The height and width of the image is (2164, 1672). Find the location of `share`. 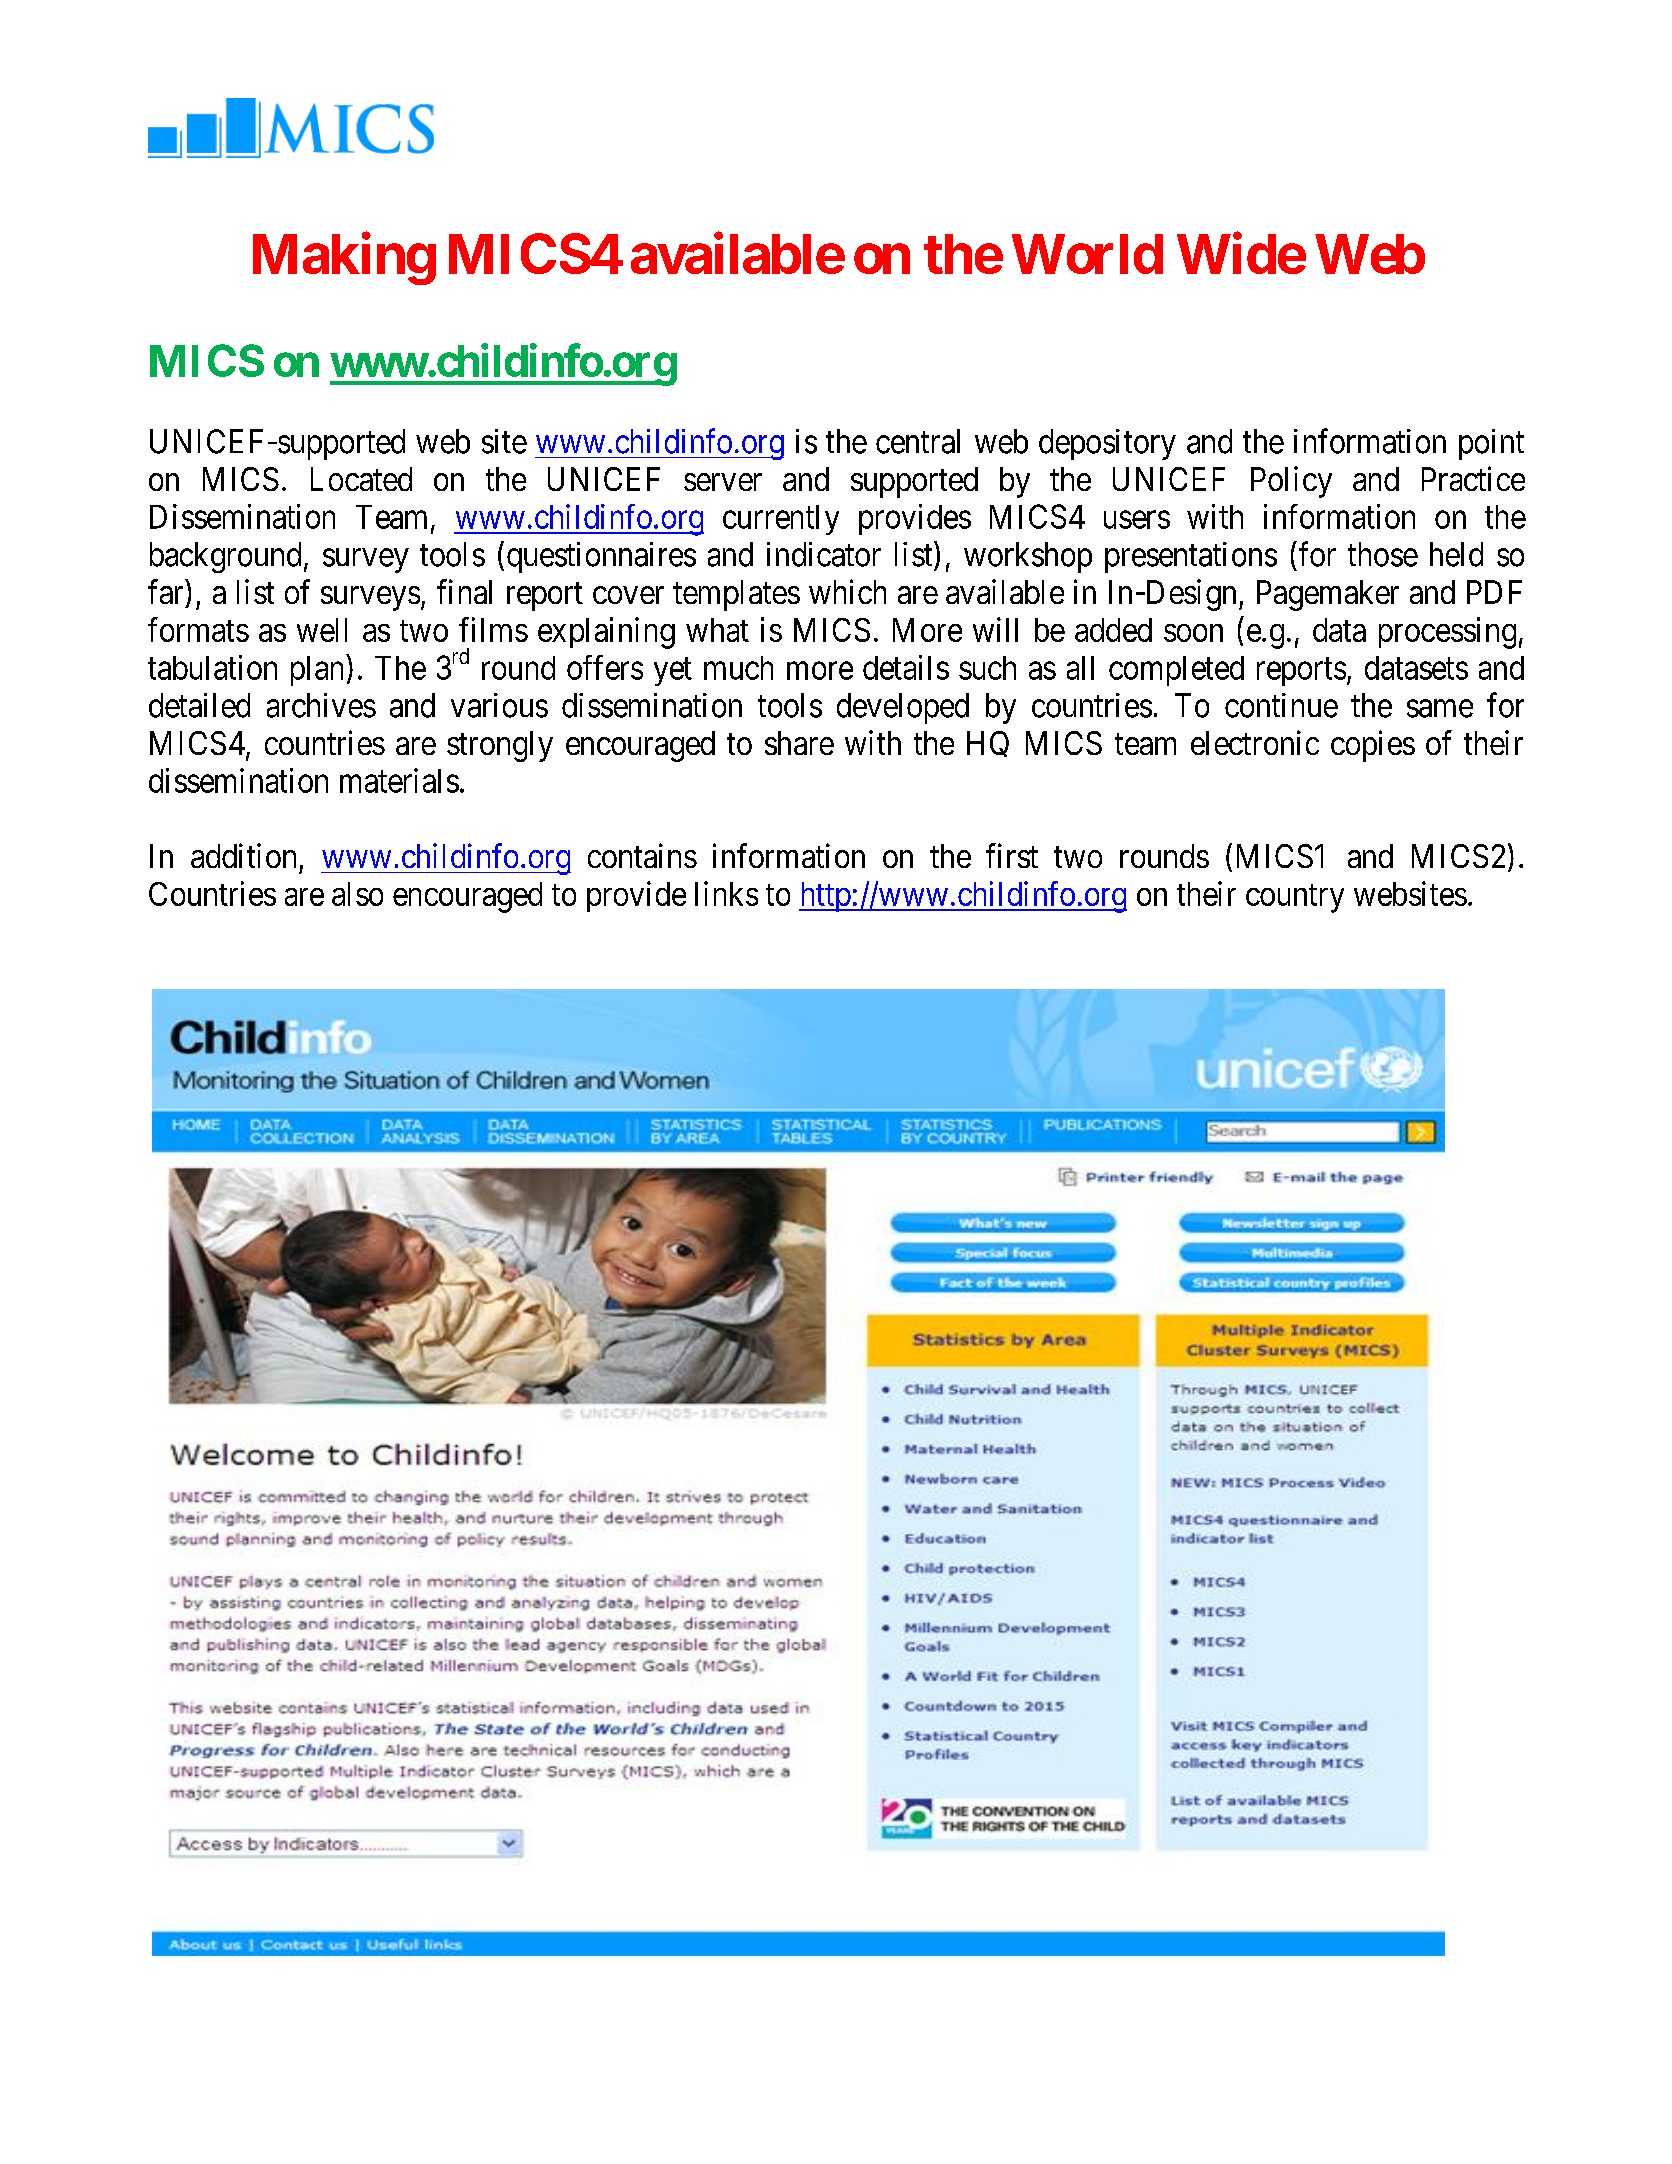

share is located at coordinates (799, 743).
